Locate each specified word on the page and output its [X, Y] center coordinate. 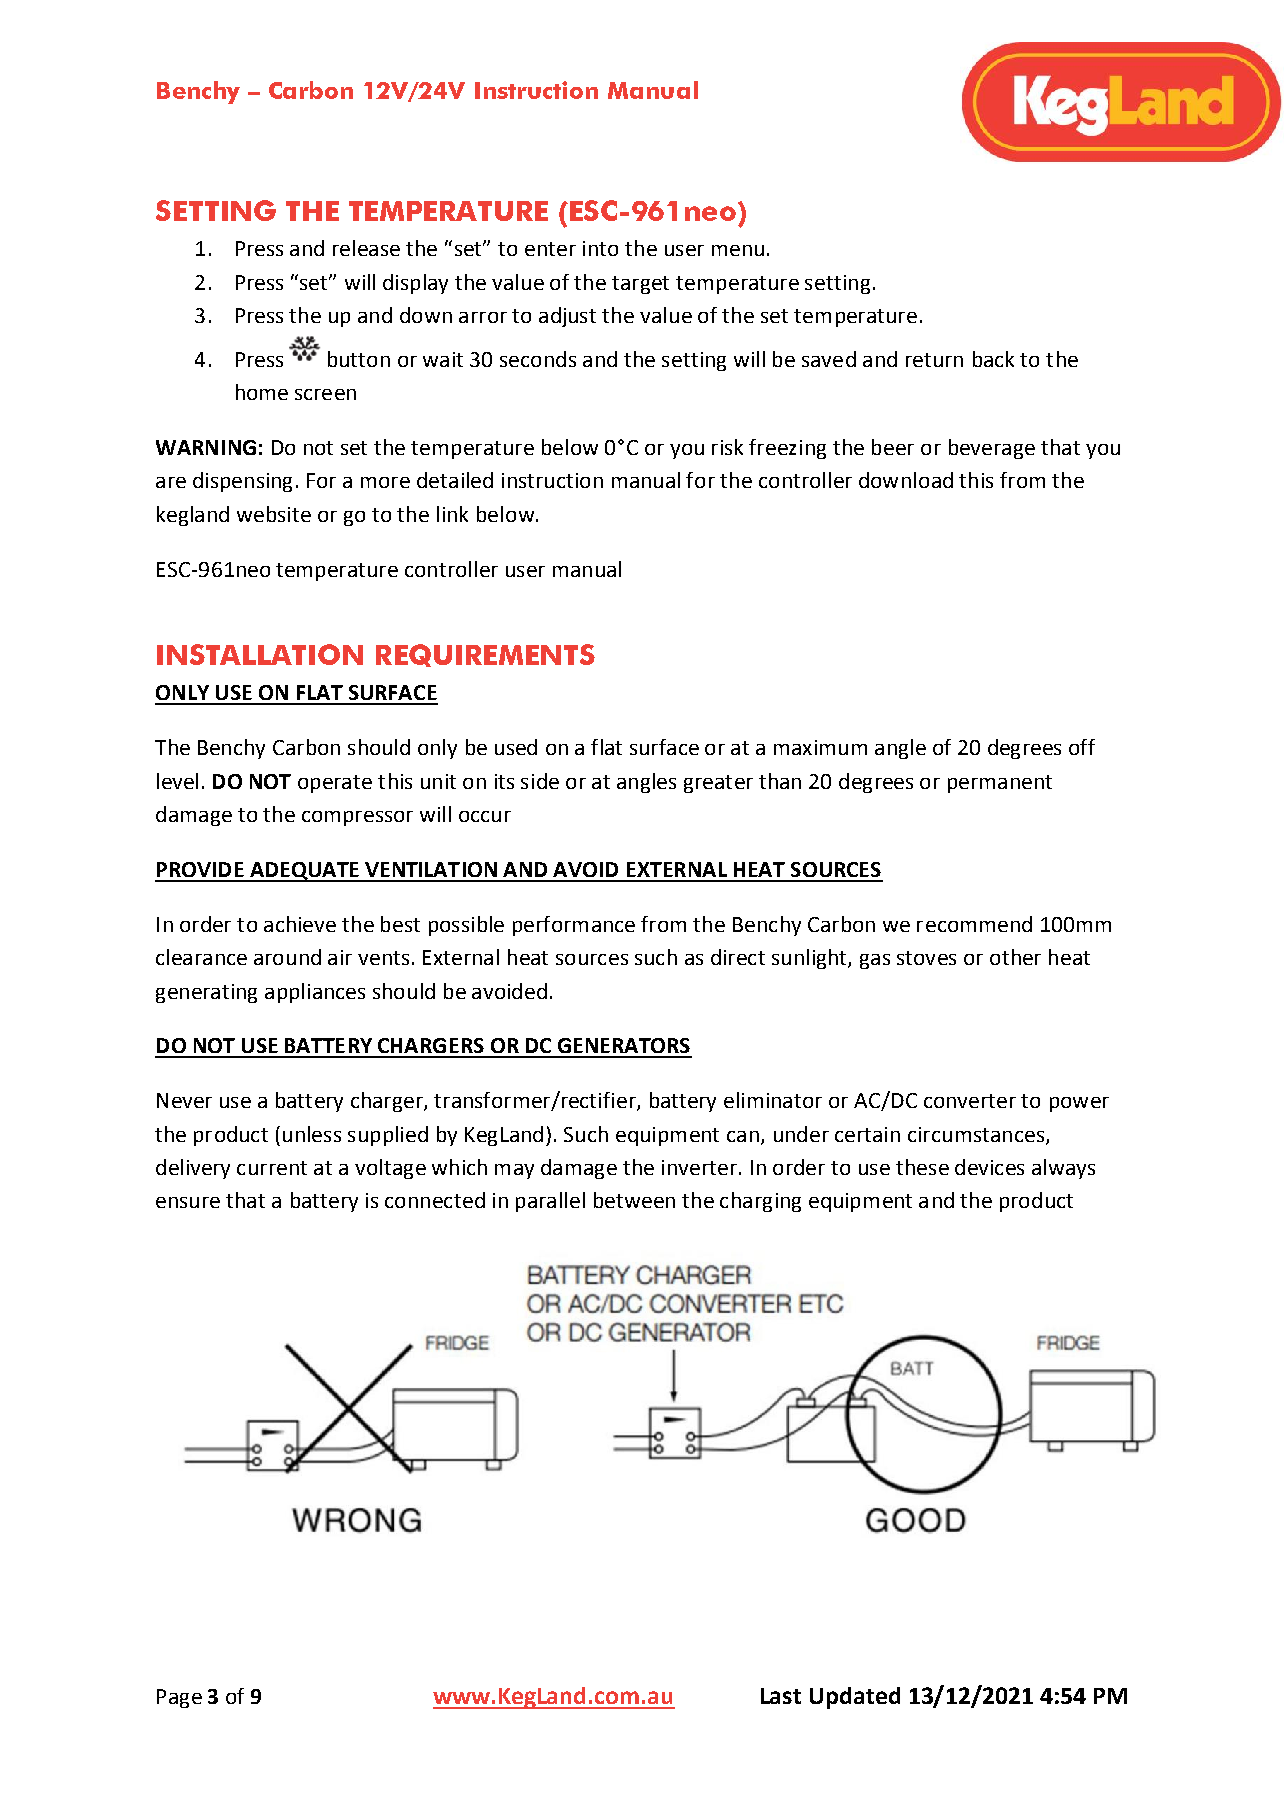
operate [335, 784]
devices [989, 1167]
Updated [855, 1698]
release [366, 248]
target [640, 285]
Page [179, 1698]
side [540, 781]
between [634, 1200]
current [272, 1168]
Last [781, 1696]
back [993, 359]
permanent [1000, 784]
